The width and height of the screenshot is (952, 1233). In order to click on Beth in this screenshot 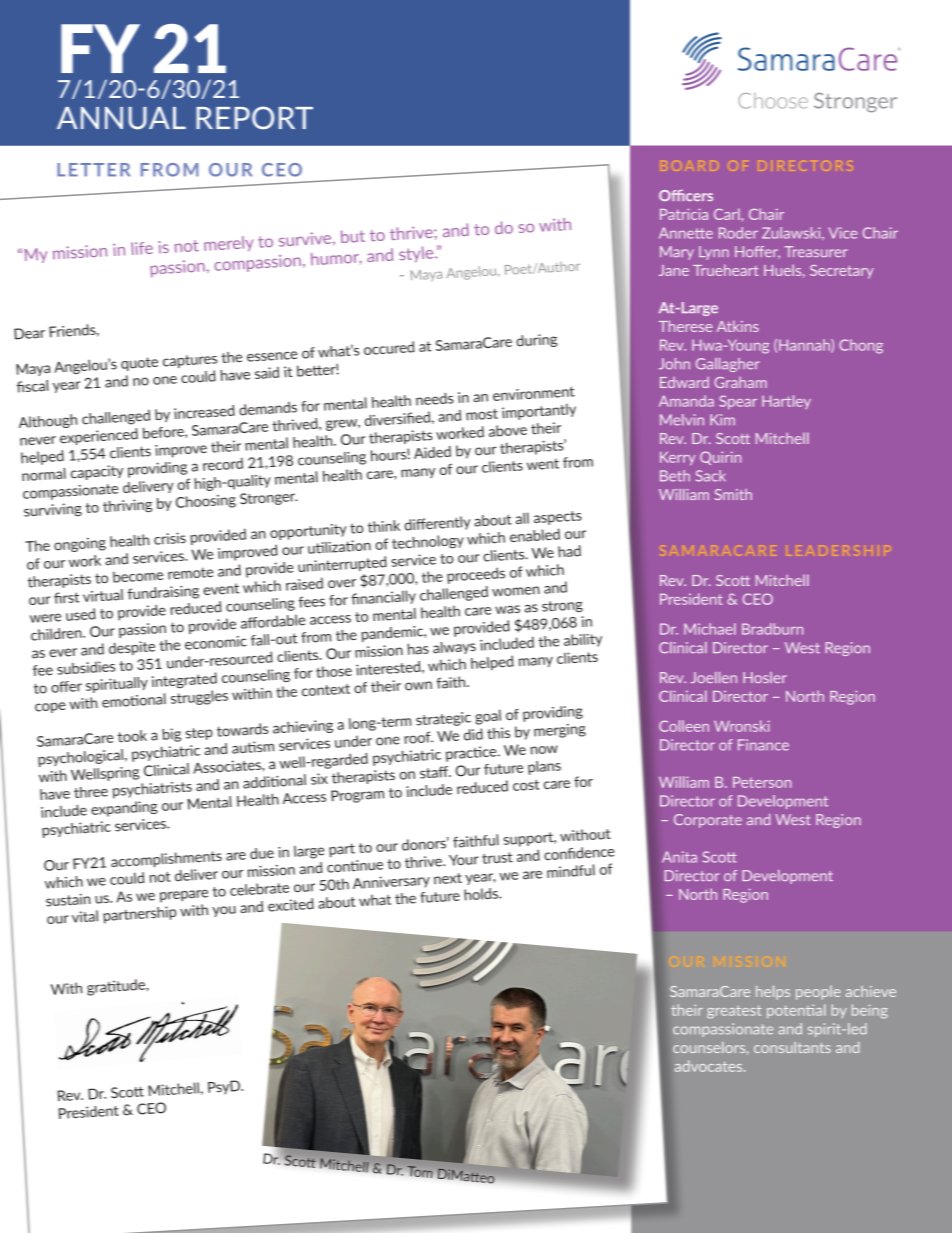, I will do `click(675, 476)`.
